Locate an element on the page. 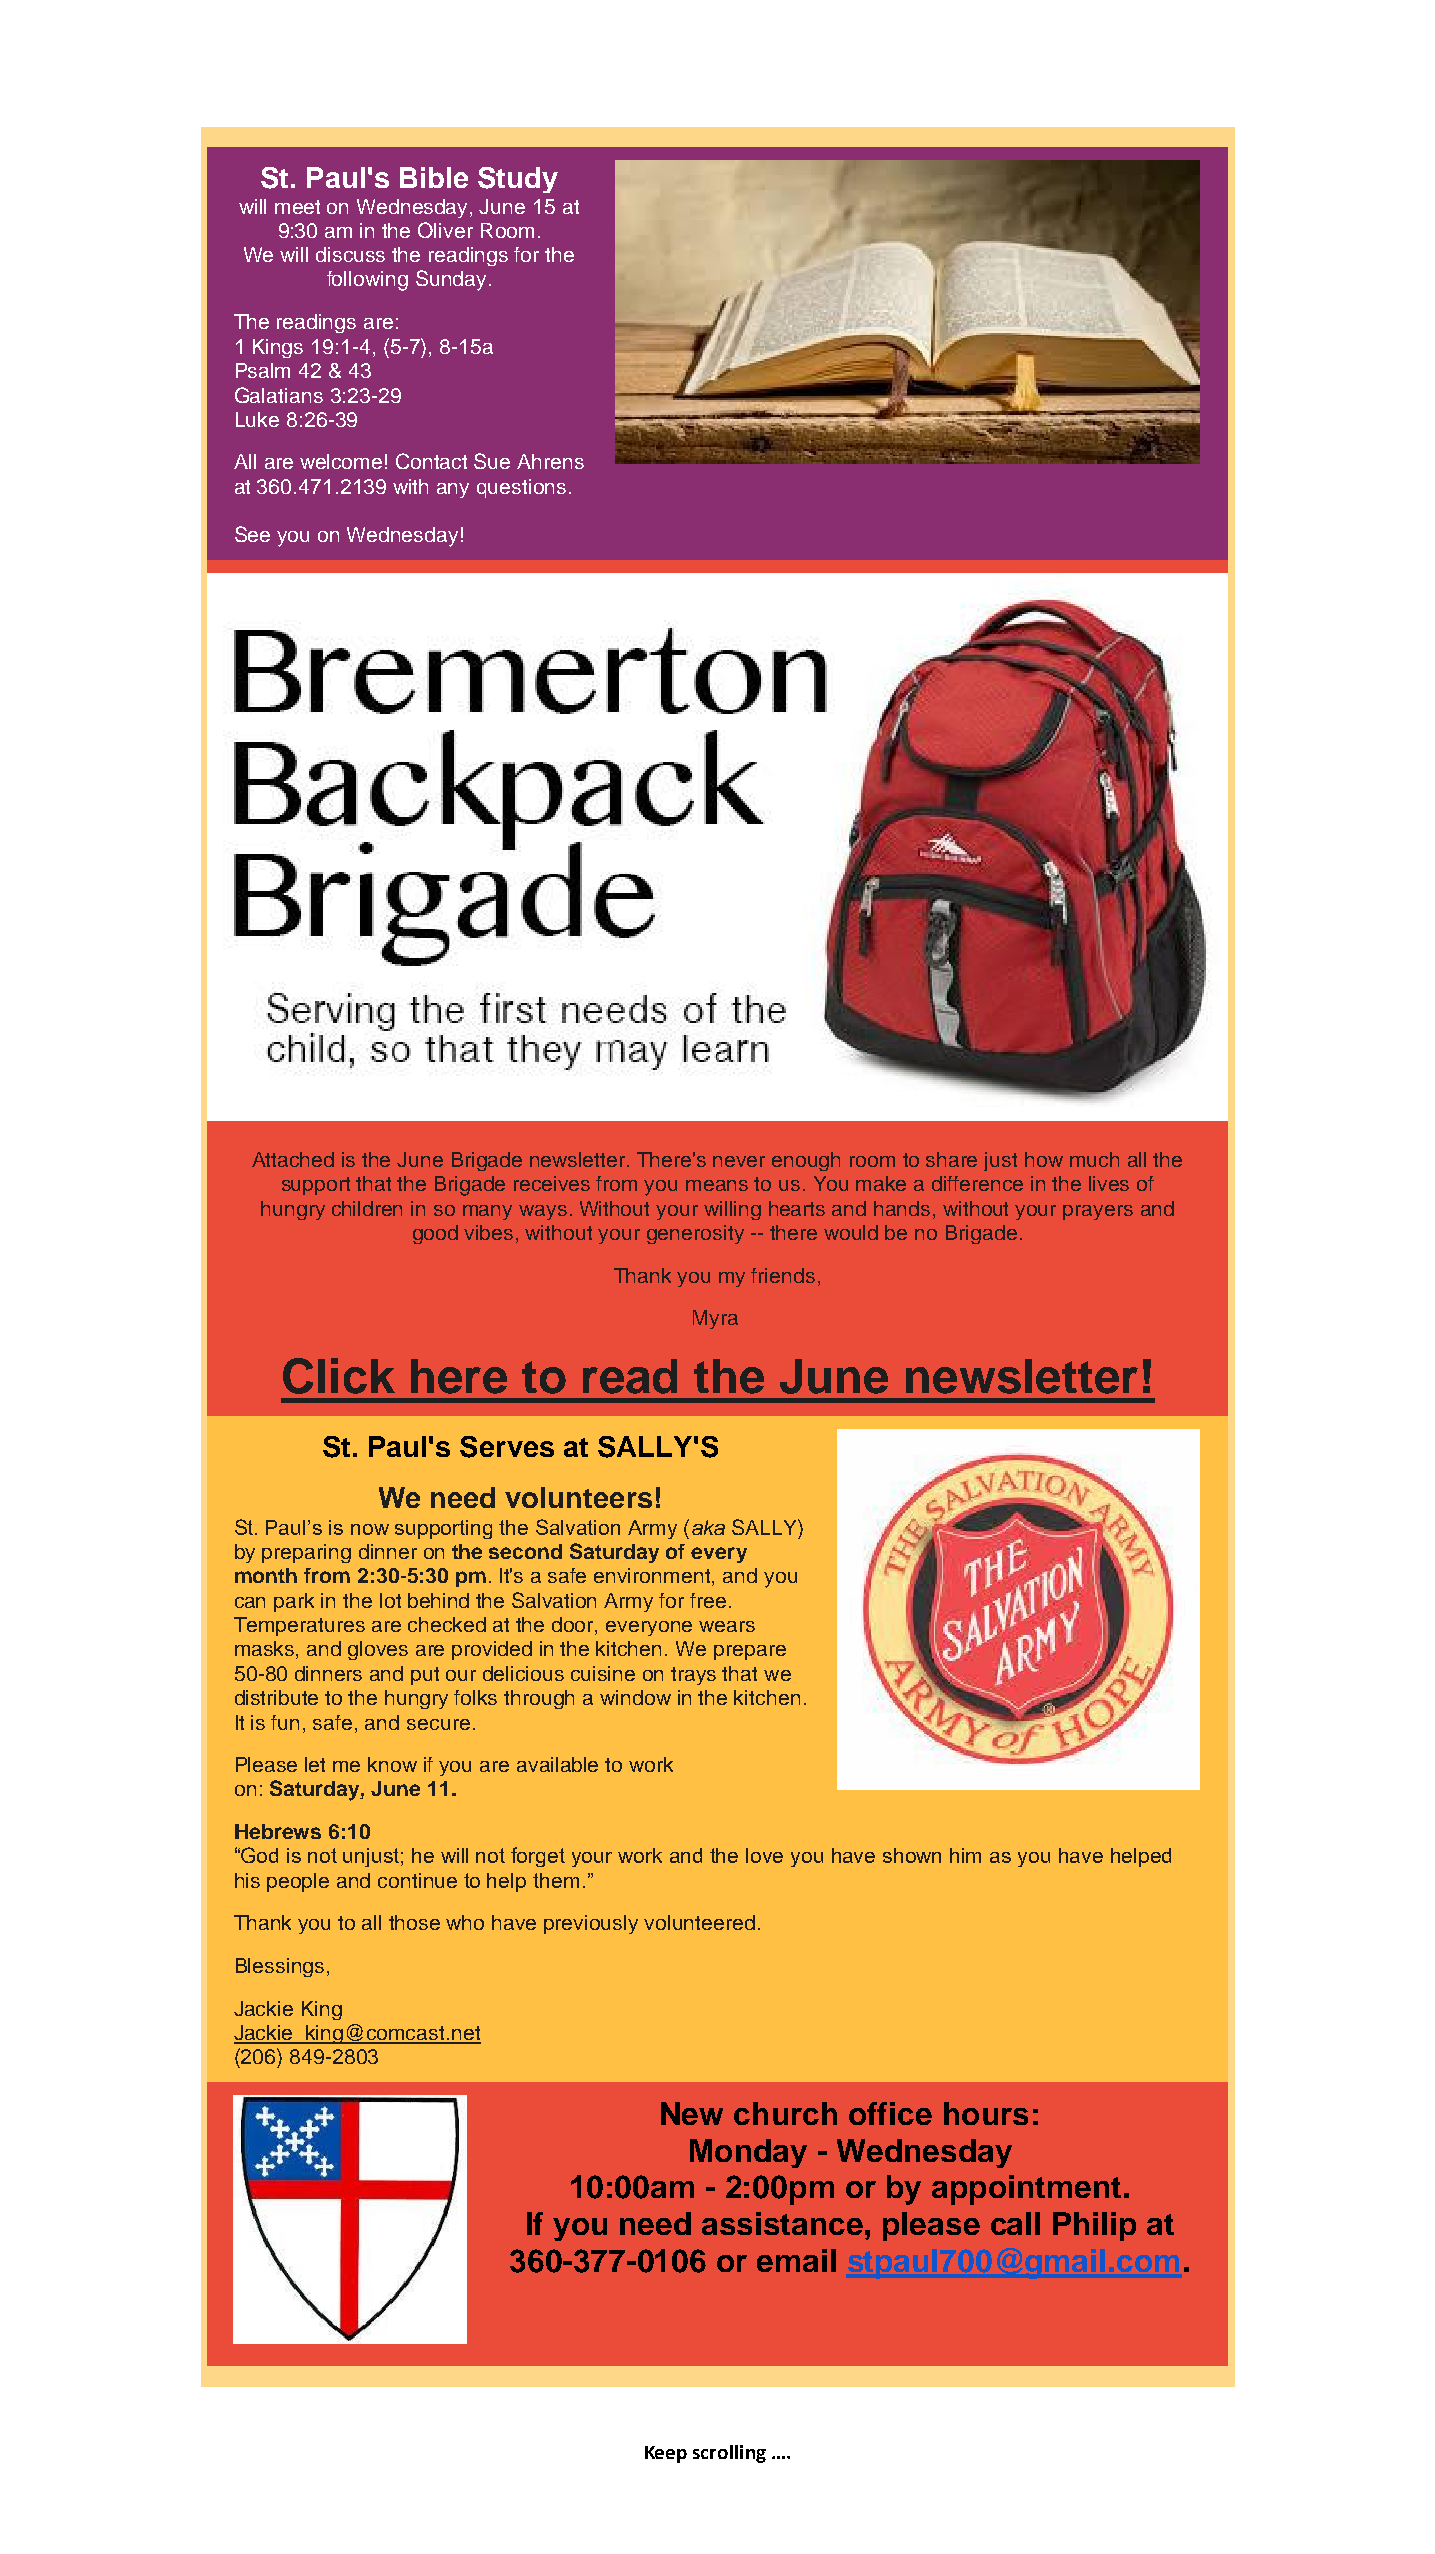  Ahrens is located at coordinates (550, 461).
